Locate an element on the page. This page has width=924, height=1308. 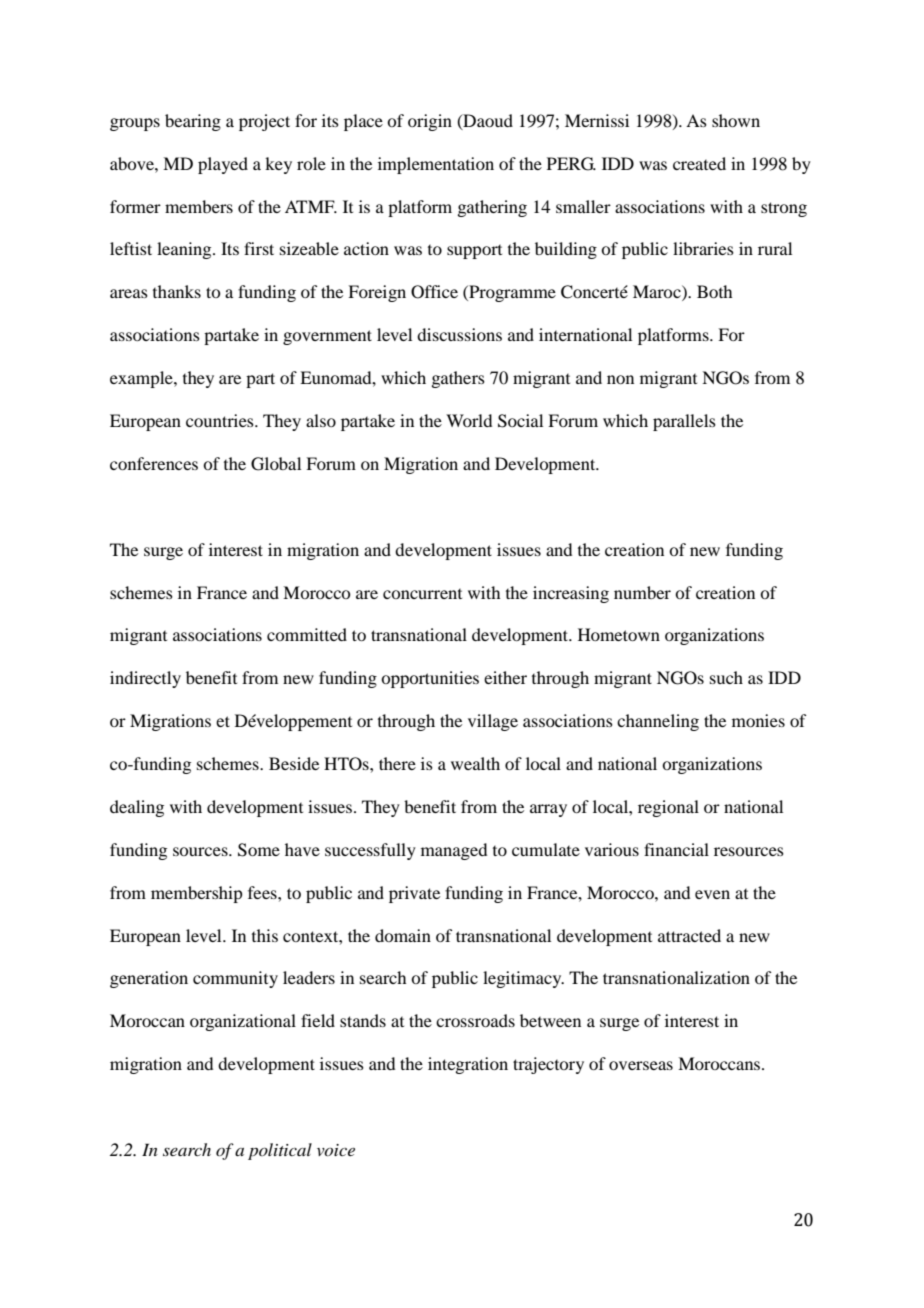
created is located at coordinates (699, 163).
